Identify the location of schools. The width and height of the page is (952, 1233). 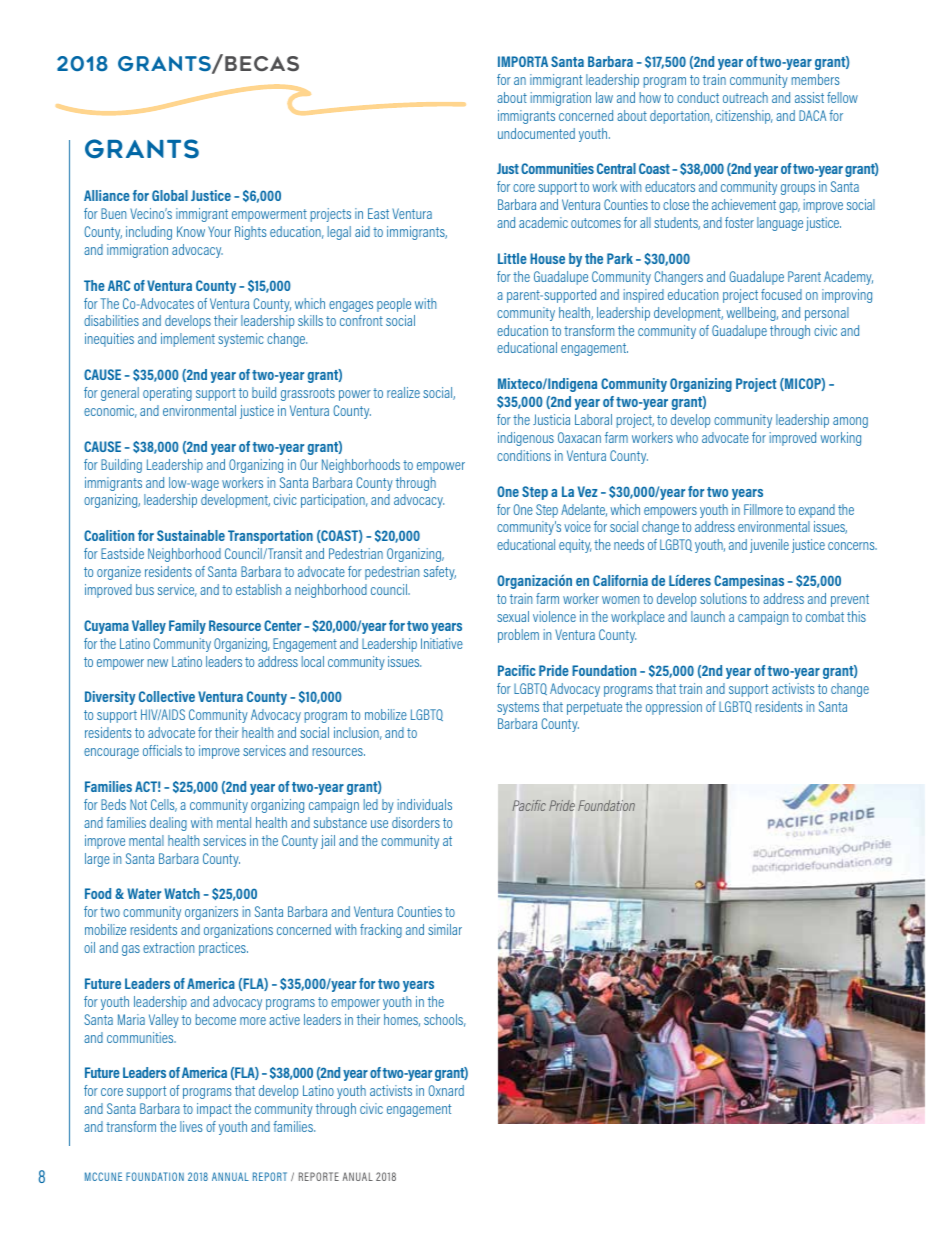
(445, 1020).
